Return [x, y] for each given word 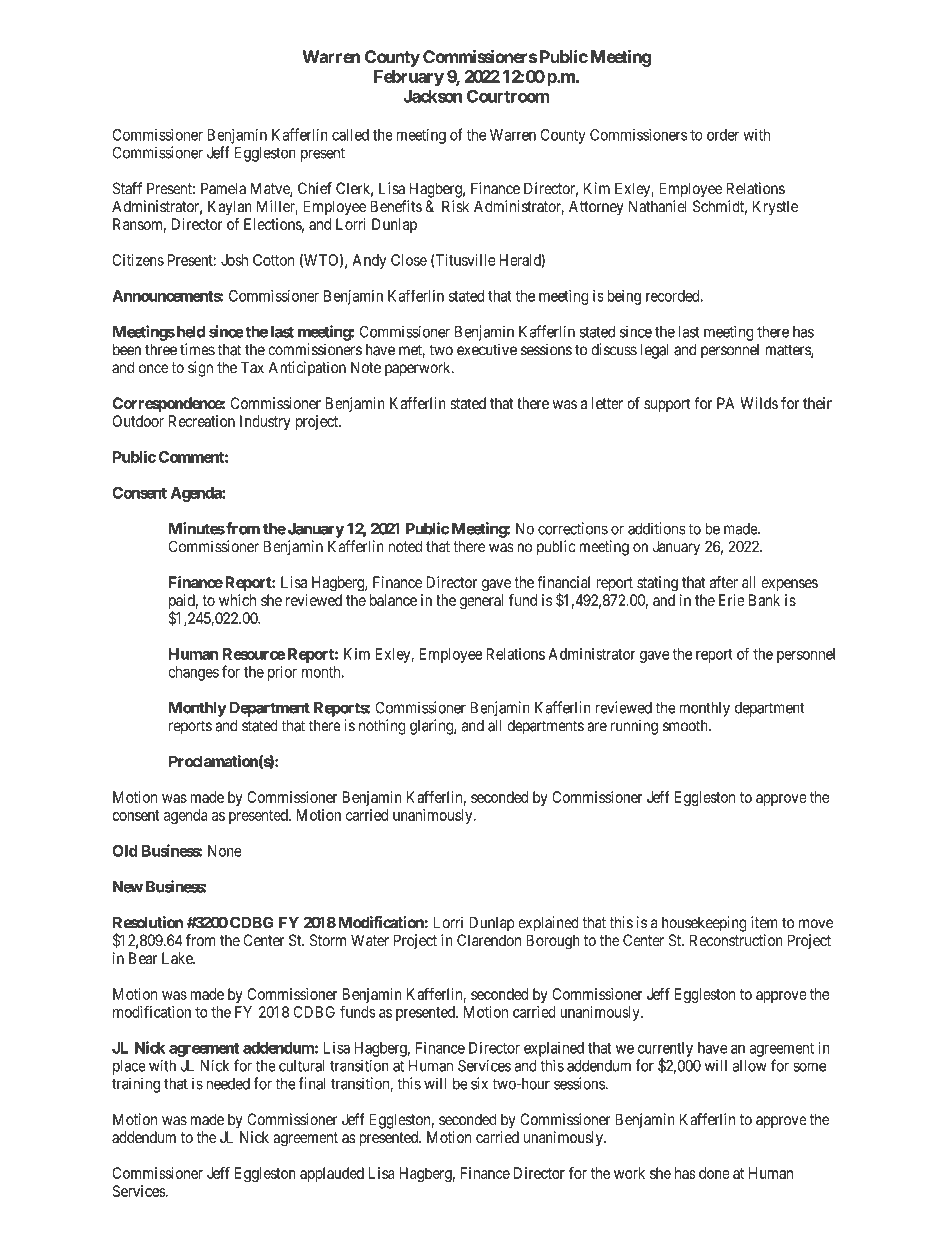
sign [200, 369]
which [237, 600]
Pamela [223, 188]
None [225, 851]
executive [487, 349]
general [481, 602]
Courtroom [508, 96]
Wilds [759, 403]
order [723, 135]
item [764, 922]
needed [228, 1084]
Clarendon [489, 940]
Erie [732, 600]
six [479, 1083]
